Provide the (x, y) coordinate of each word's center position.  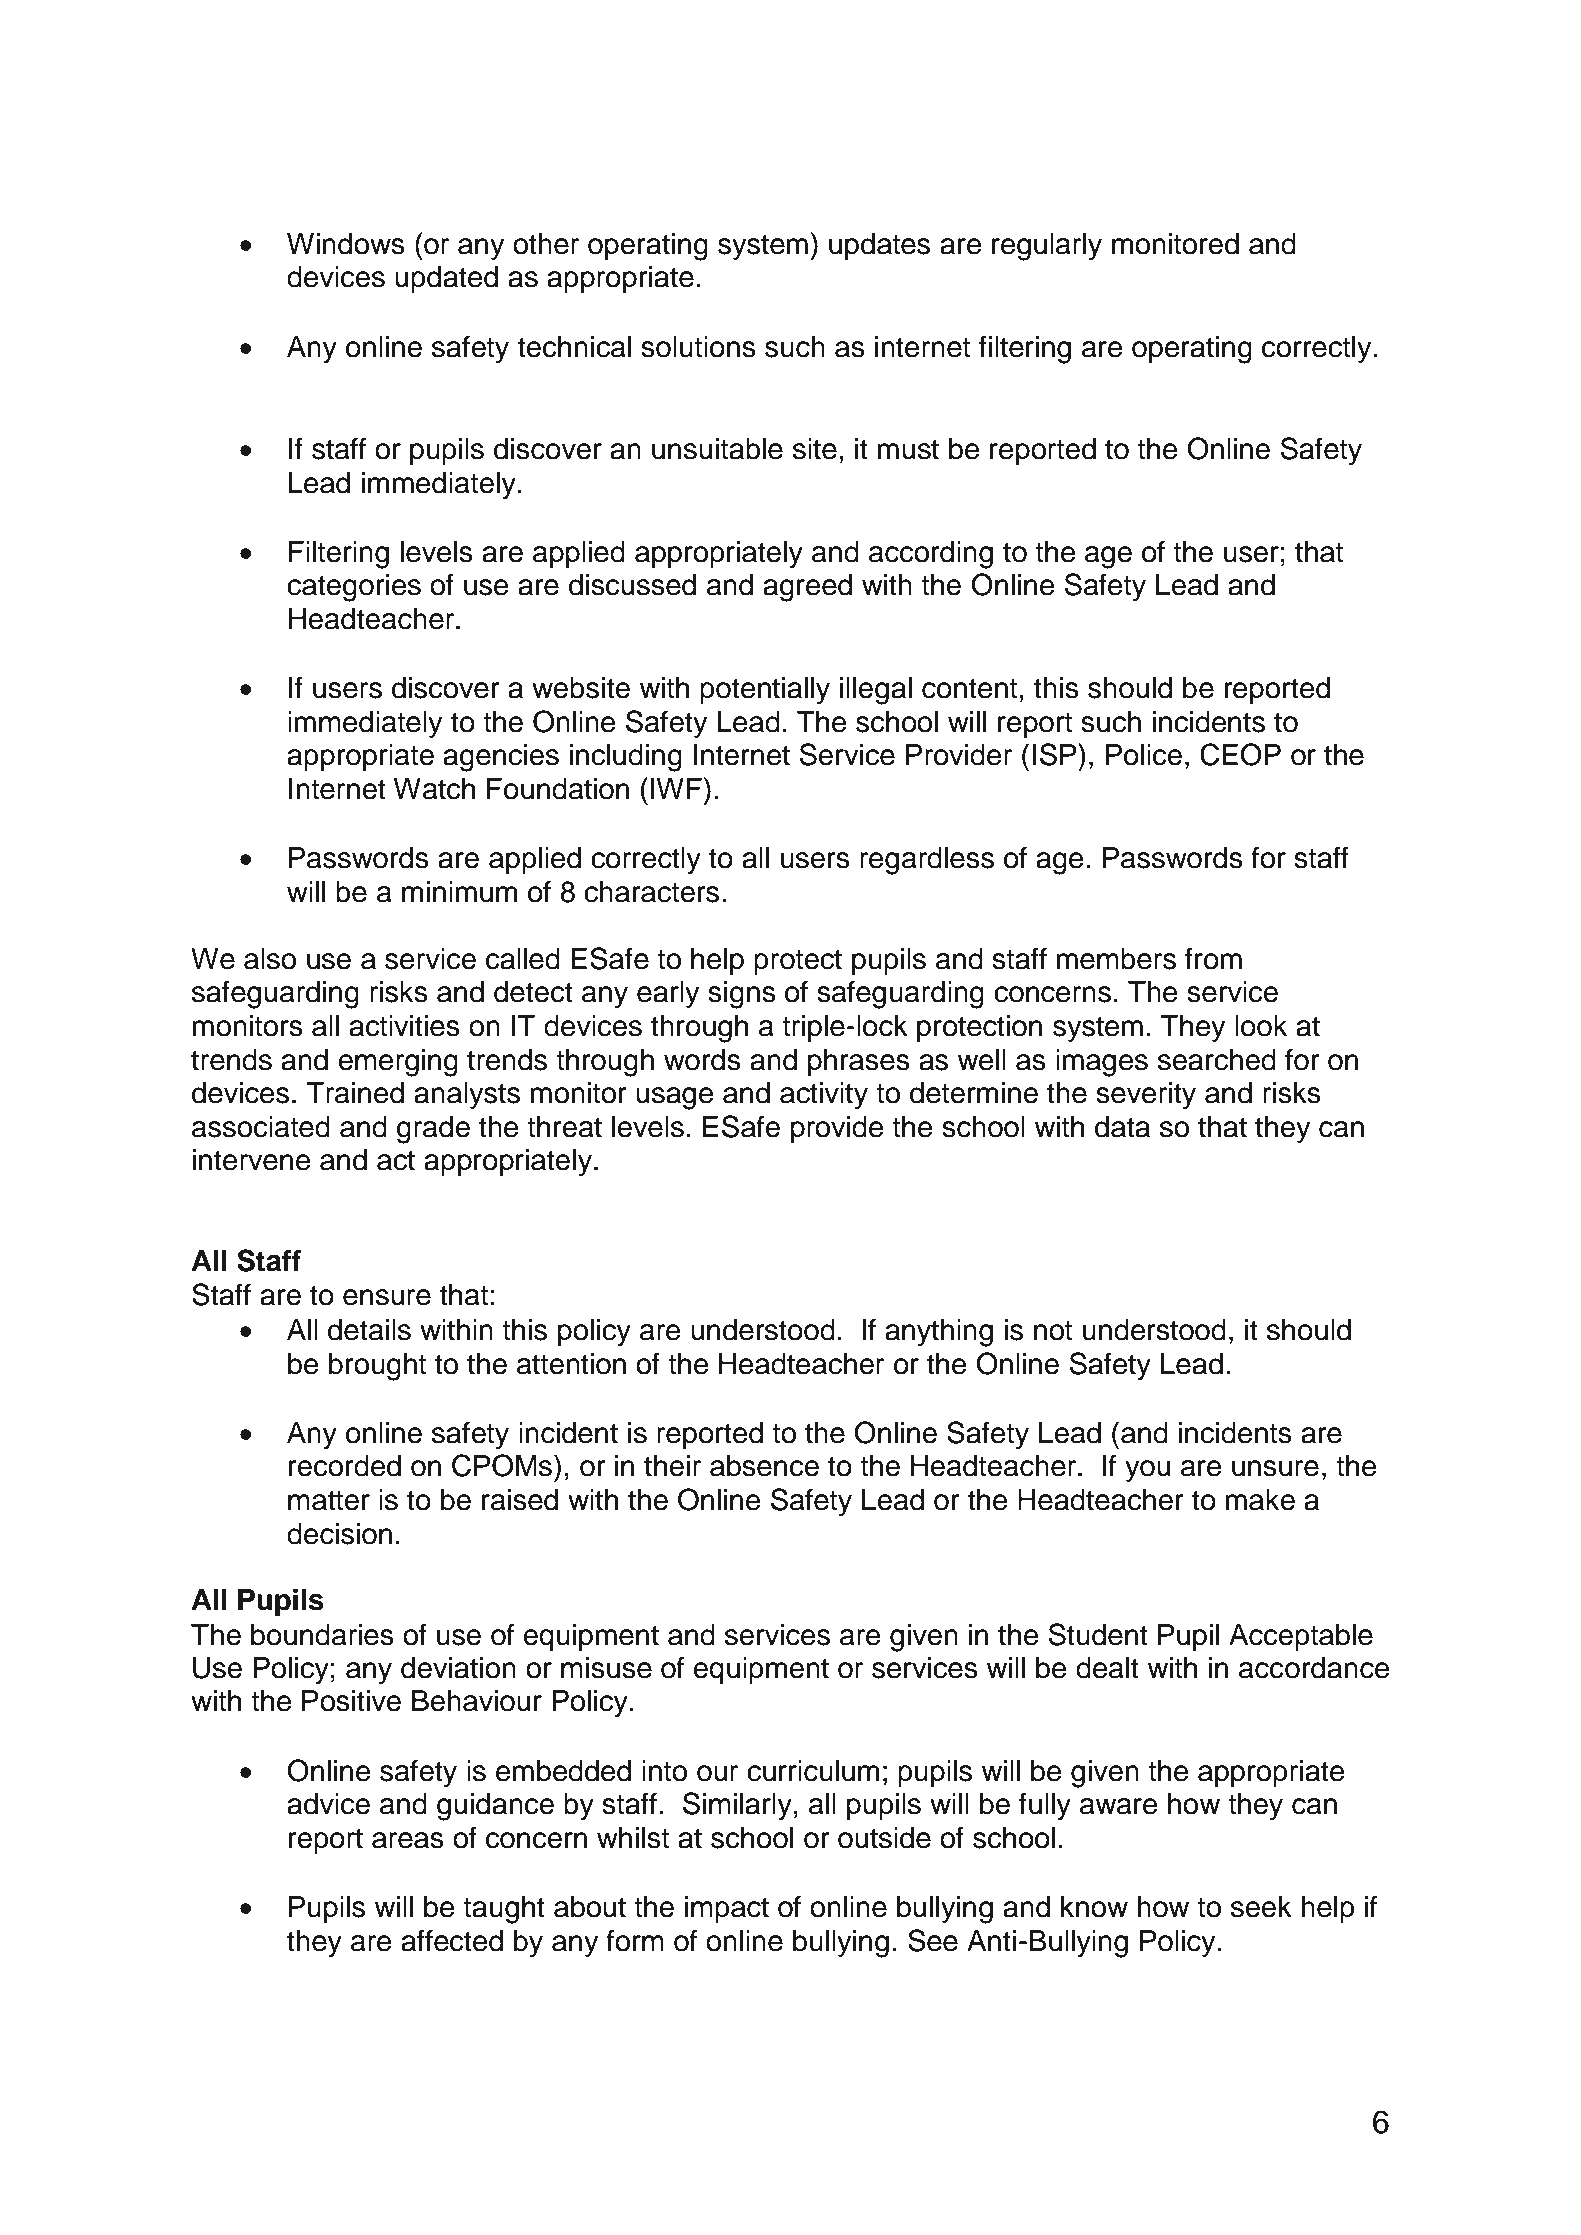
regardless (927, 861)
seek (1261, 1907)
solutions (698, 347)
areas (408, 1840)
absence (764, 1466)
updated (446, 279)
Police (1144, 755)
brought (377, 1367)
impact (727, 1909)
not (1053, 1331)
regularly (1047, 247)
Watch (434, 789)
